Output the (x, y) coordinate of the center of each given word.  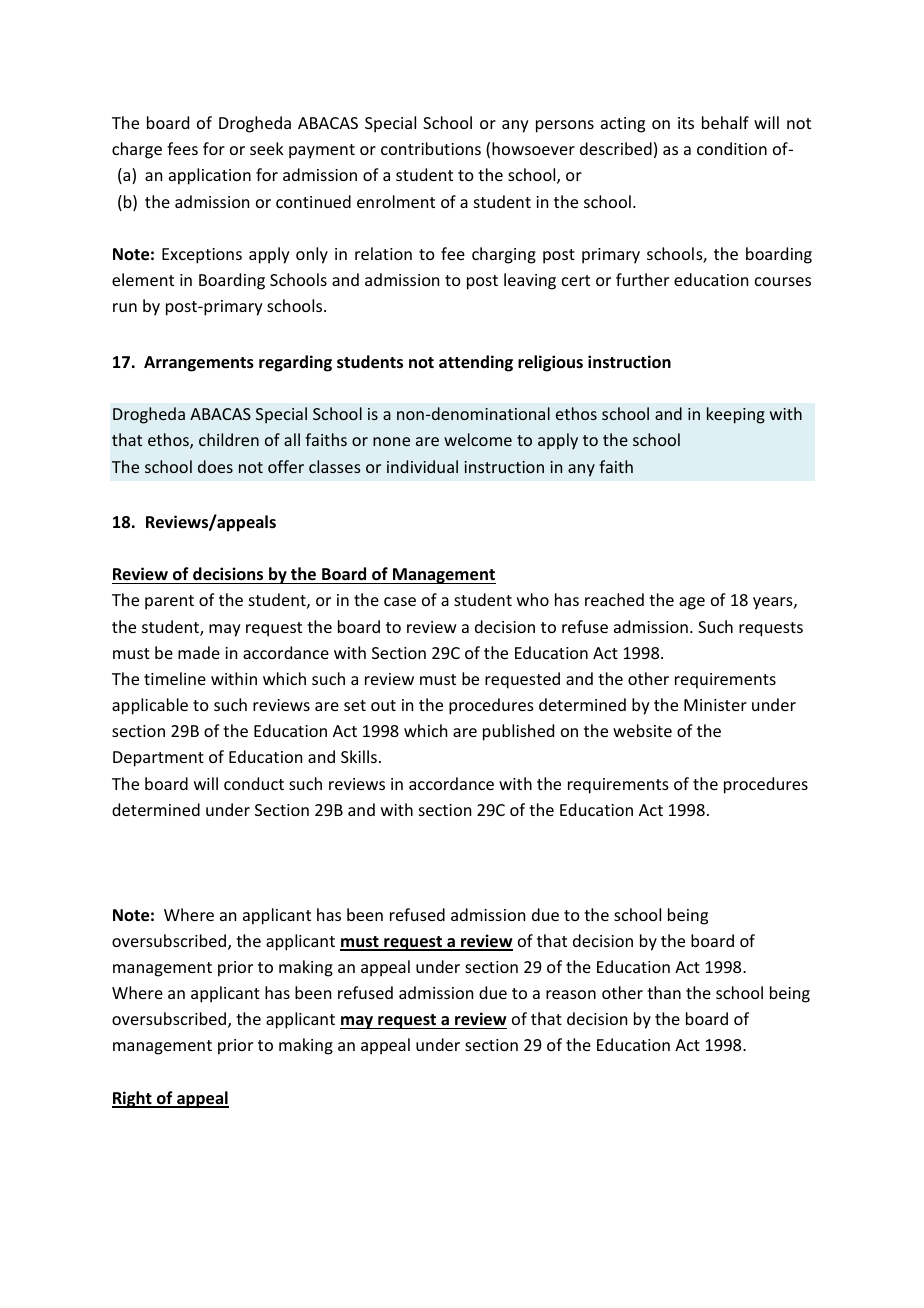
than (664, 992)
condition (732, 148)
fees (182, 148)
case (400, 601)
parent (169, 602)
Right (133, 1099)
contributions (431, 148)
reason (571, 994)
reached (614, 599)
